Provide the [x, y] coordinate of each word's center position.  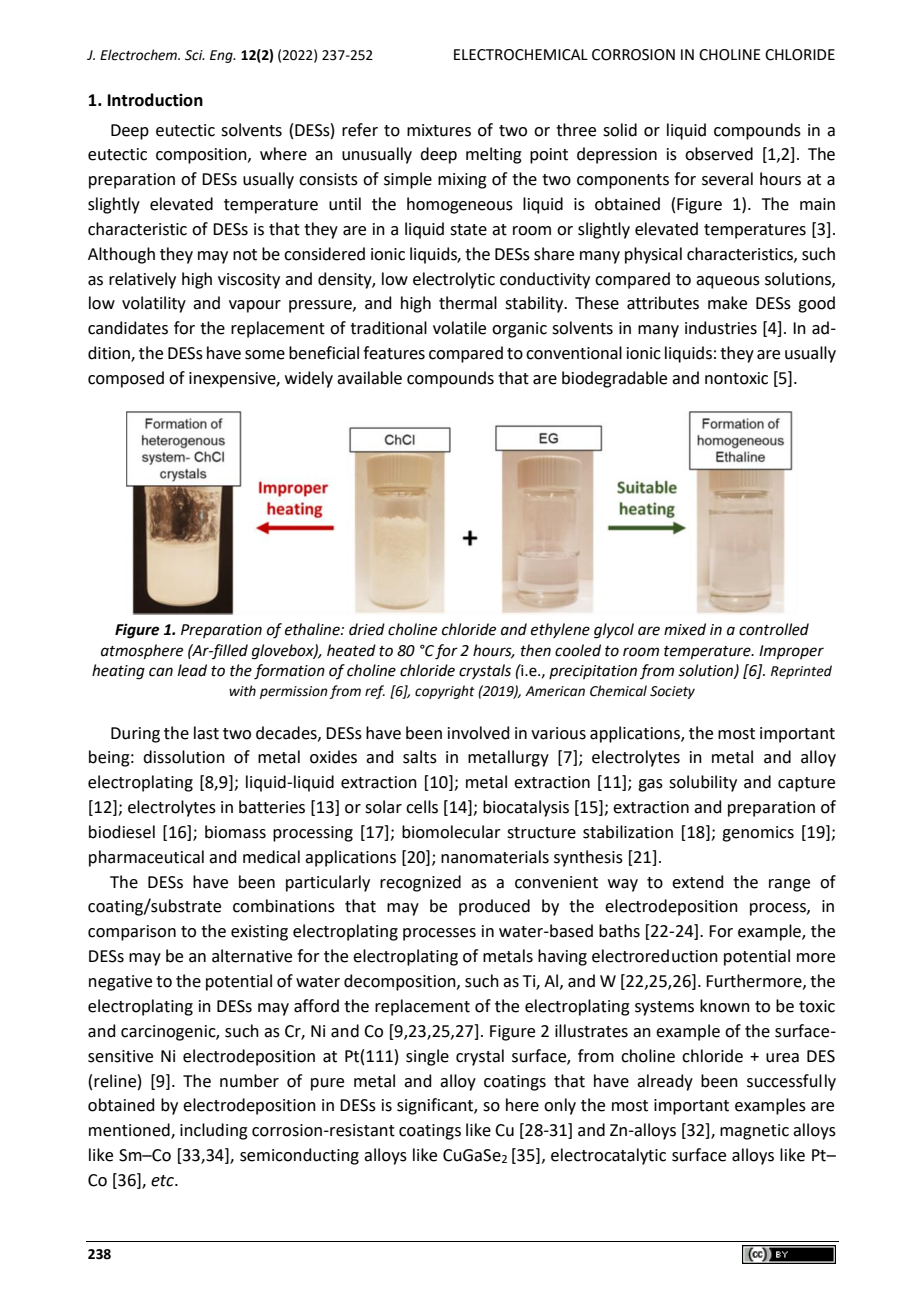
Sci [195, 55]
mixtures [439, 130]
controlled [774, 629]
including [214, 1131]
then [536, 650]
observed [719, 154]
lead [192, 670]
